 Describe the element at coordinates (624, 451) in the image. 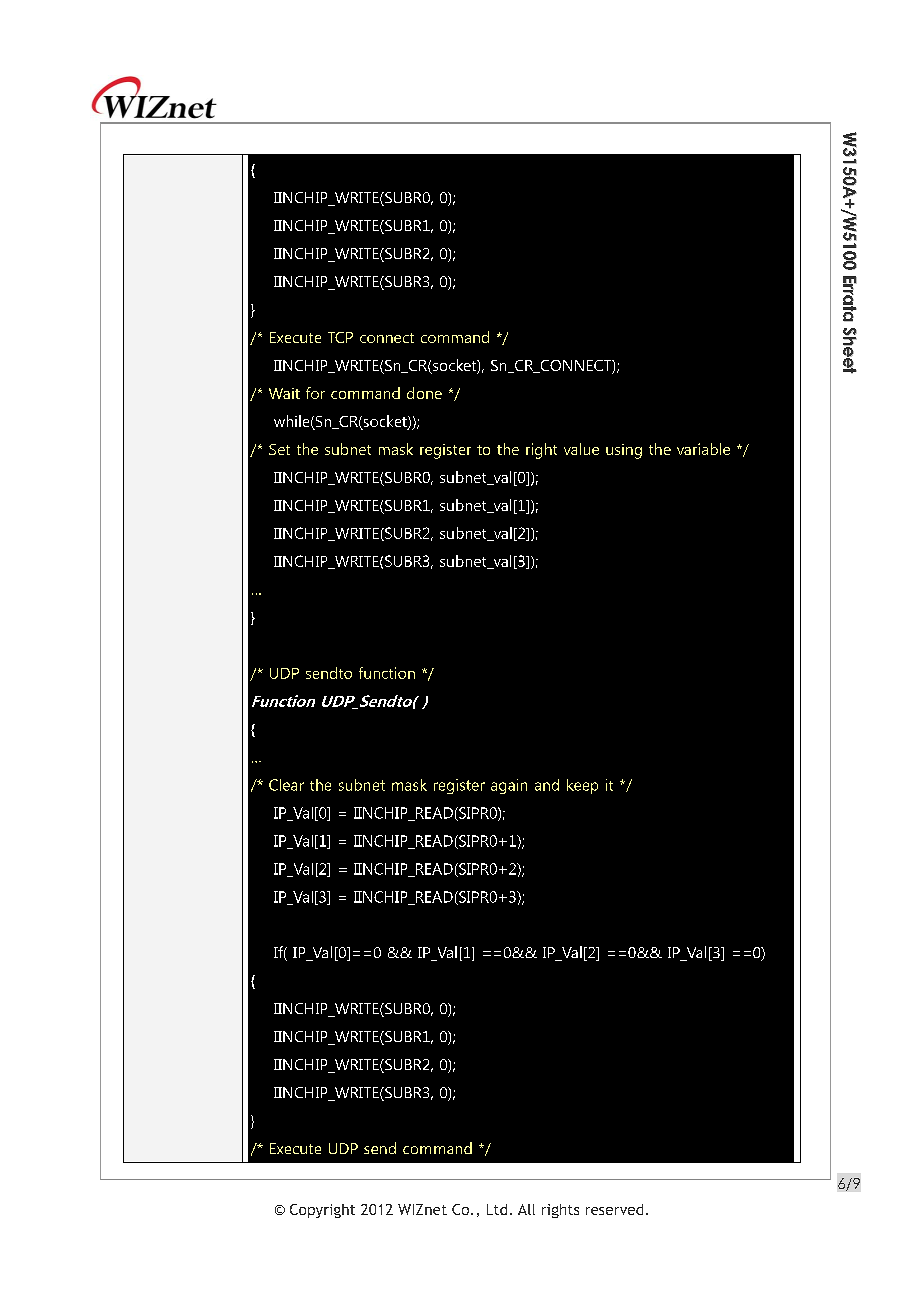

I see `using` at that location.
